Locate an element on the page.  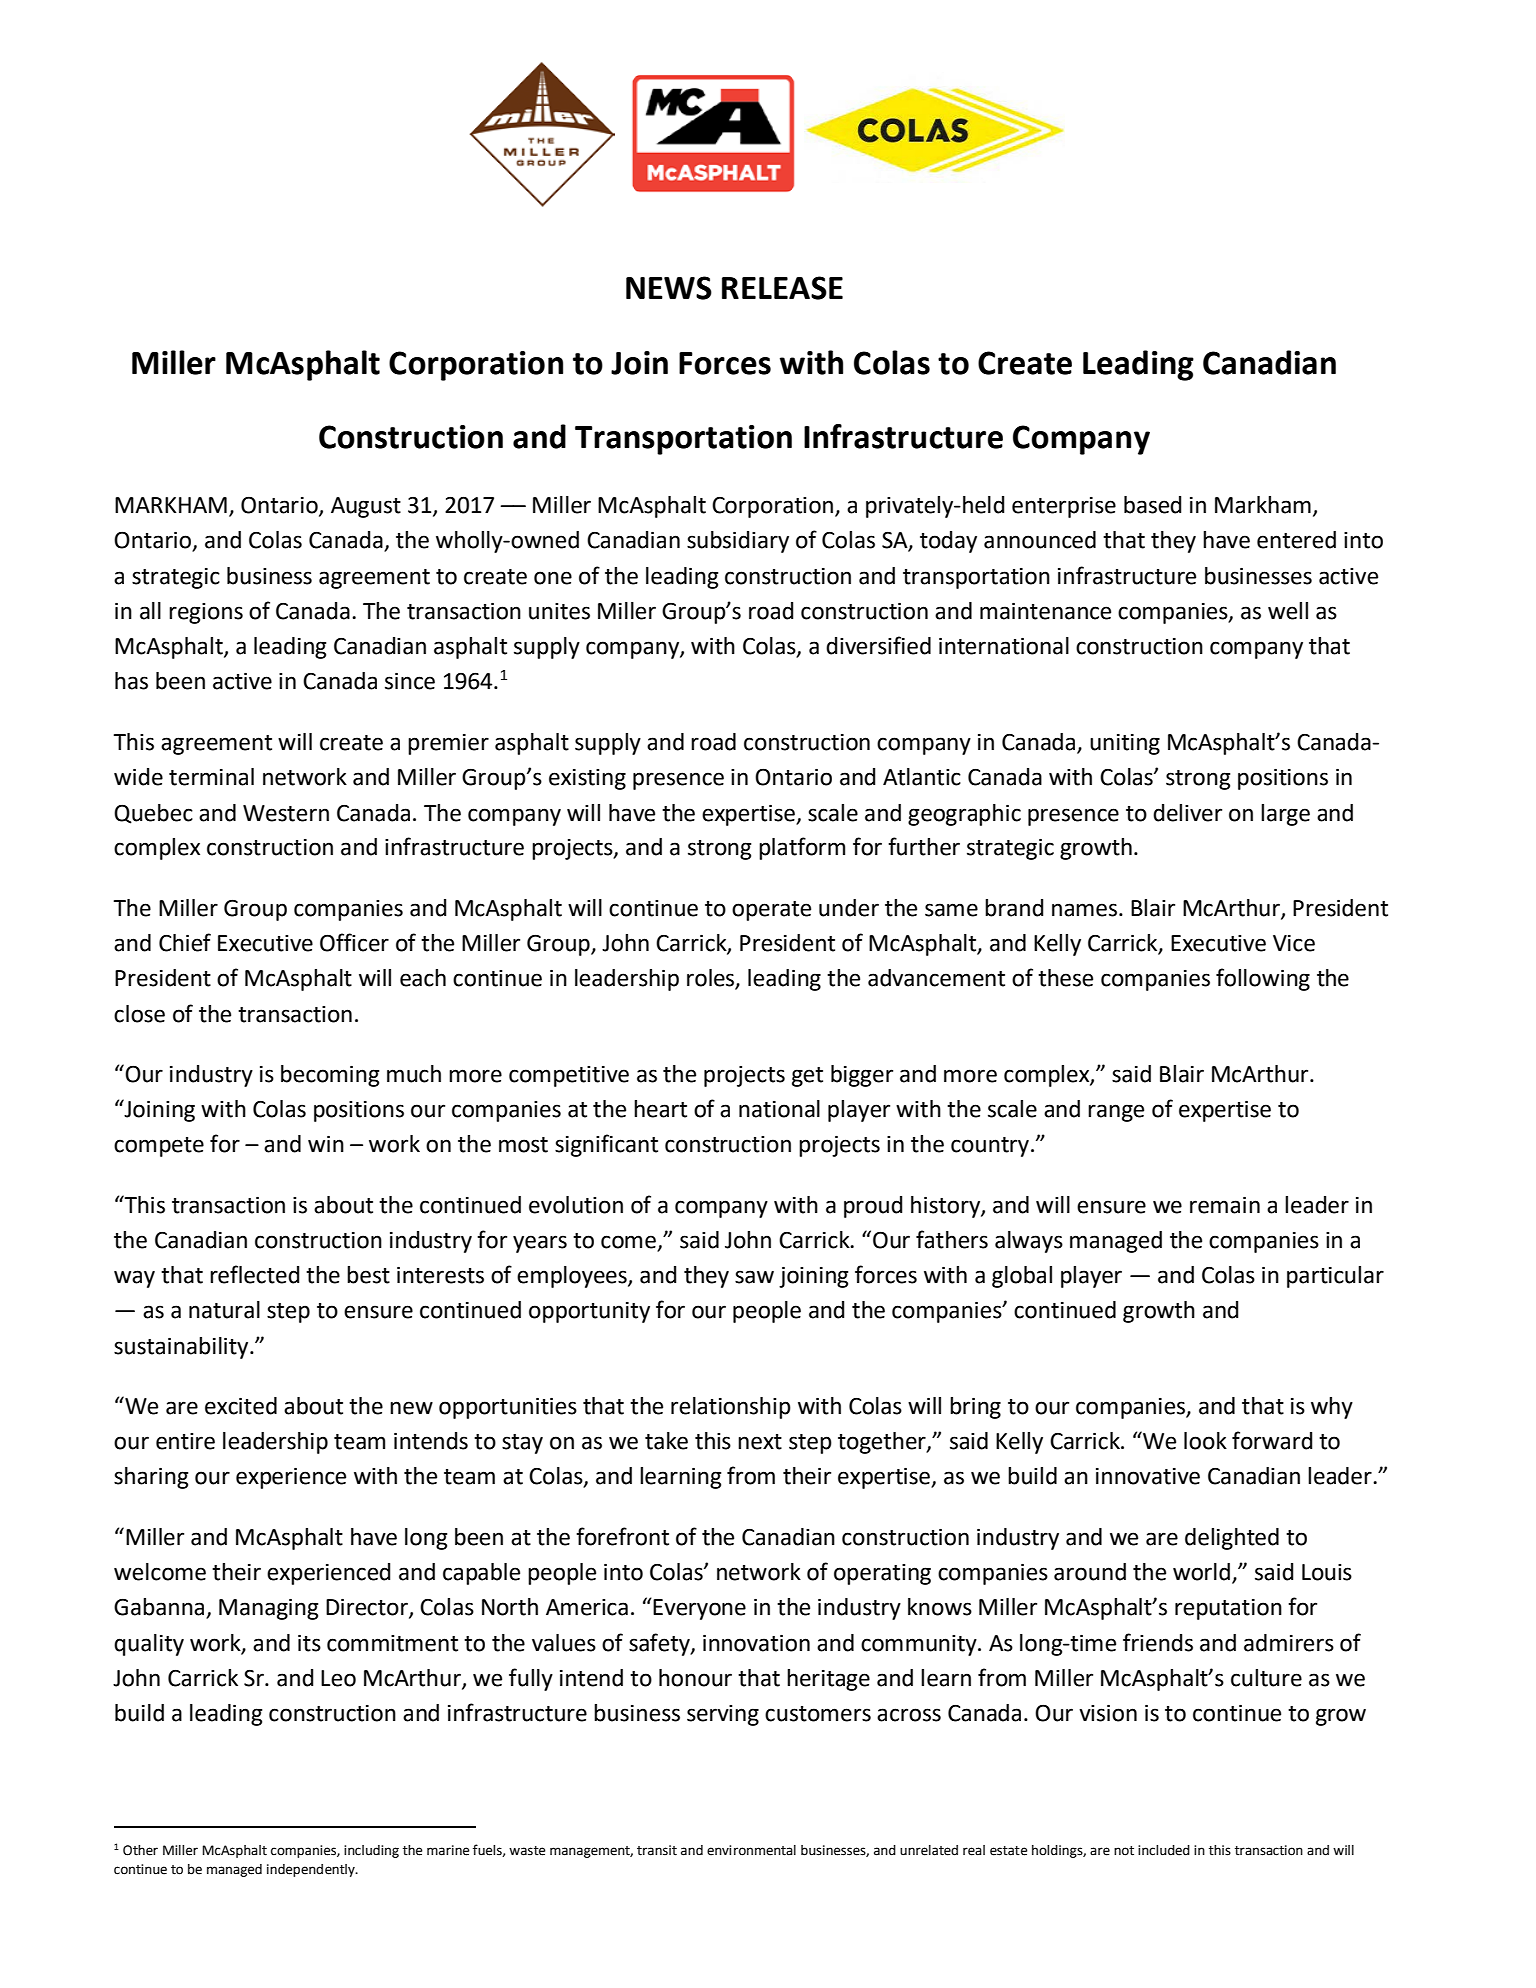
RELEASE is located at coordinates (782, 288).
